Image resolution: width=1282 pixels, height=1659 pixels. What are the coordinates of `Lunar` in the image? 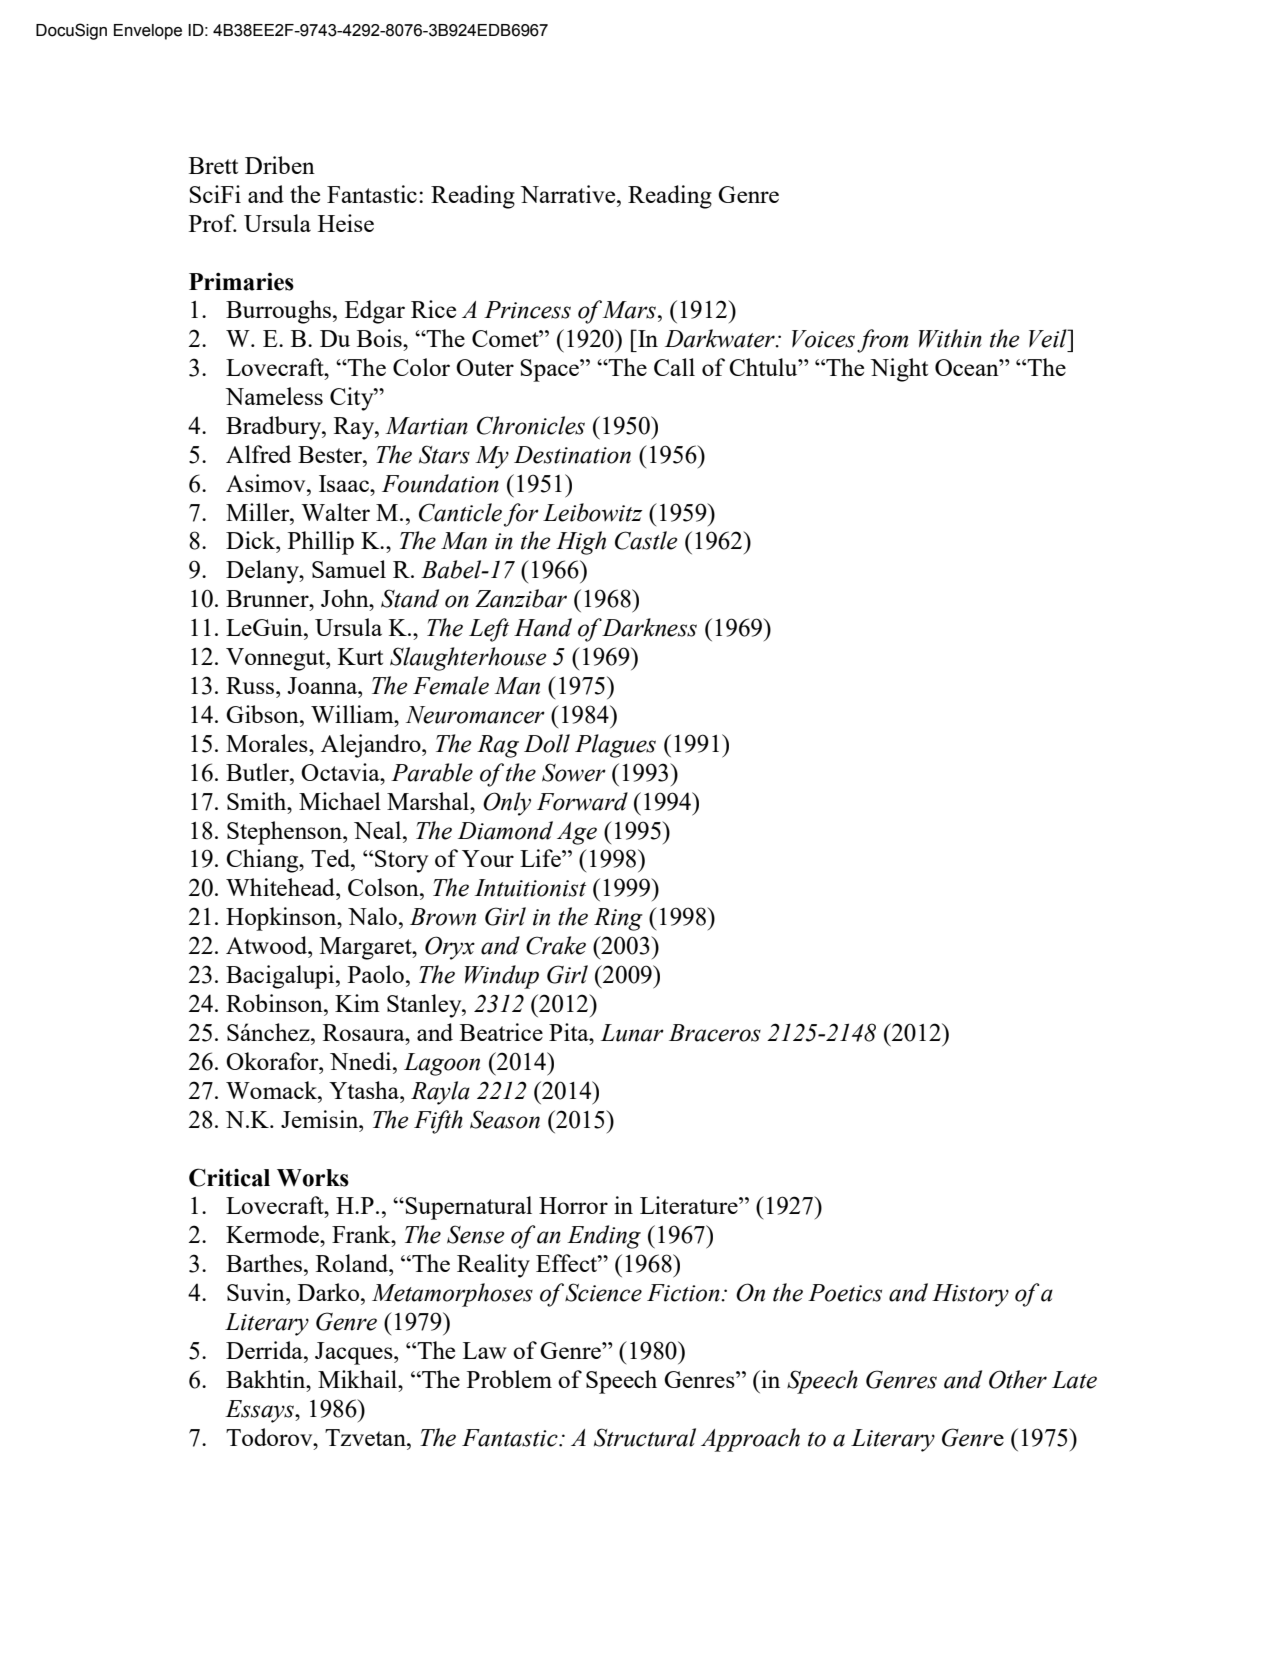 It's located at (632, 1033).
